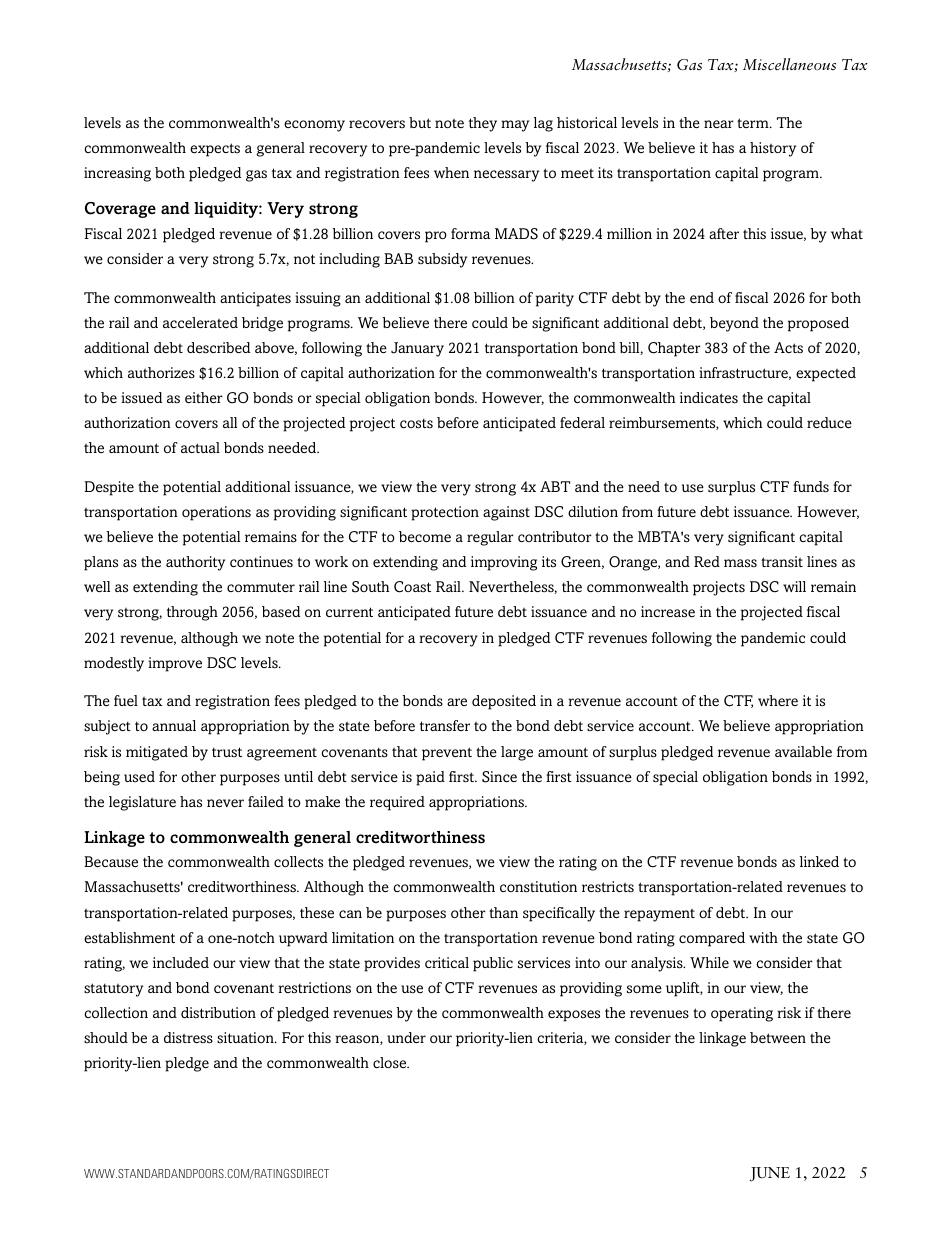 The width and height of the document is (952, 1233). I want to click on through, so click(192, 613).
